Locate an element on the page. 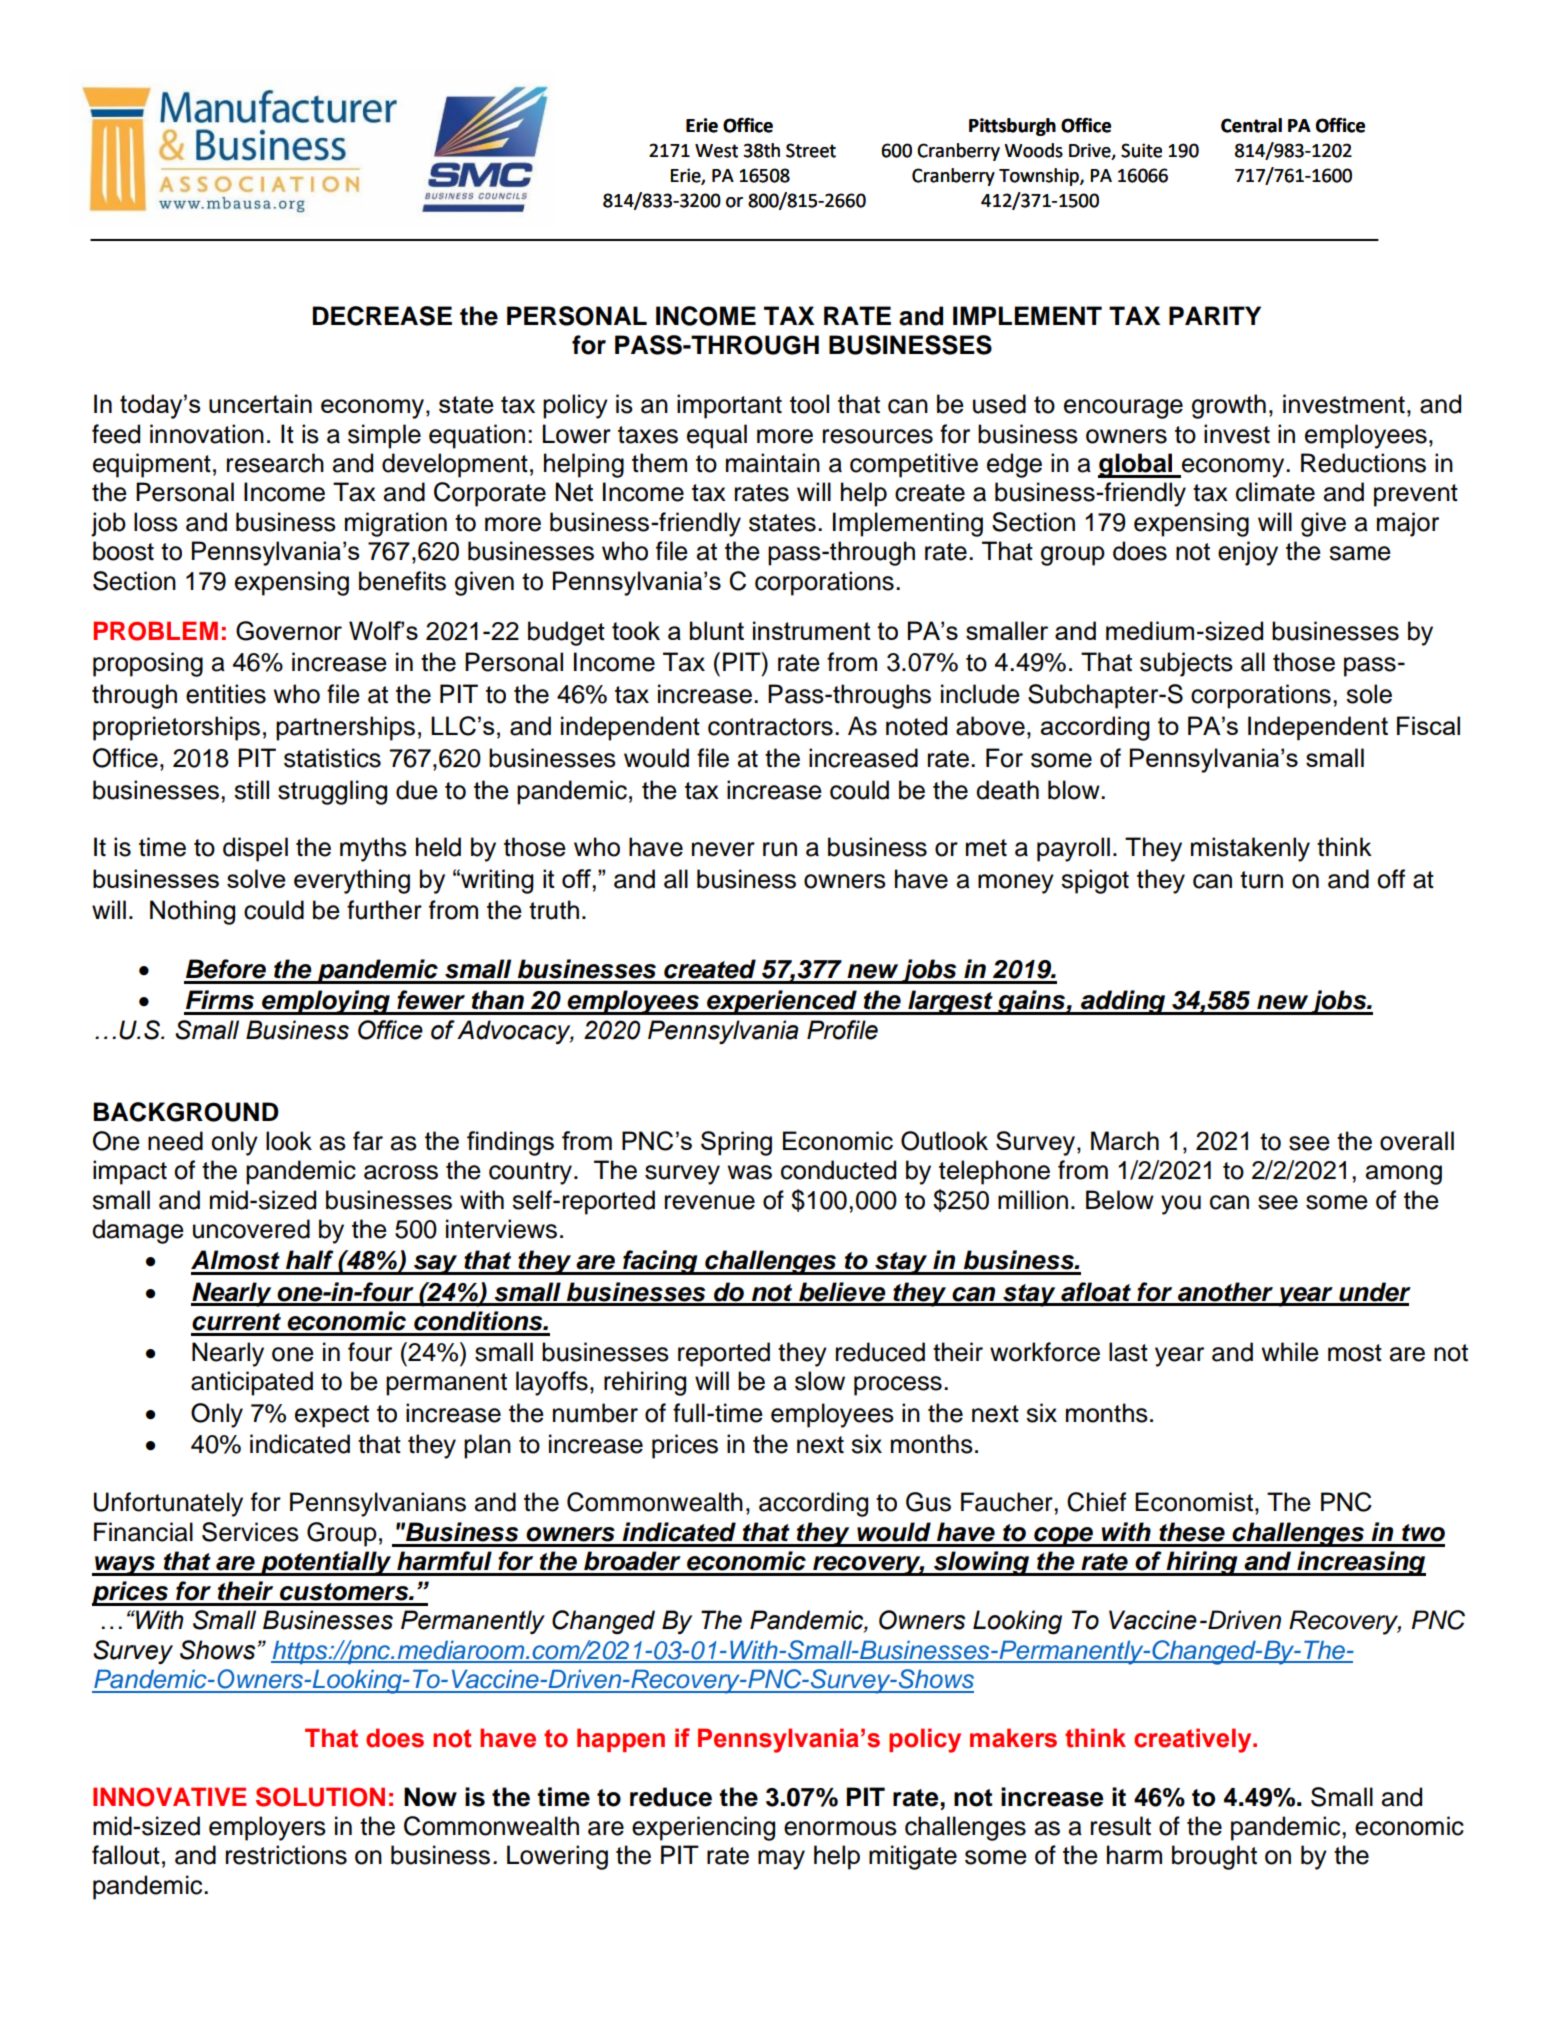 The height and width of the image is (2026, 1565). employers is located at coordinates (267, 1828).
